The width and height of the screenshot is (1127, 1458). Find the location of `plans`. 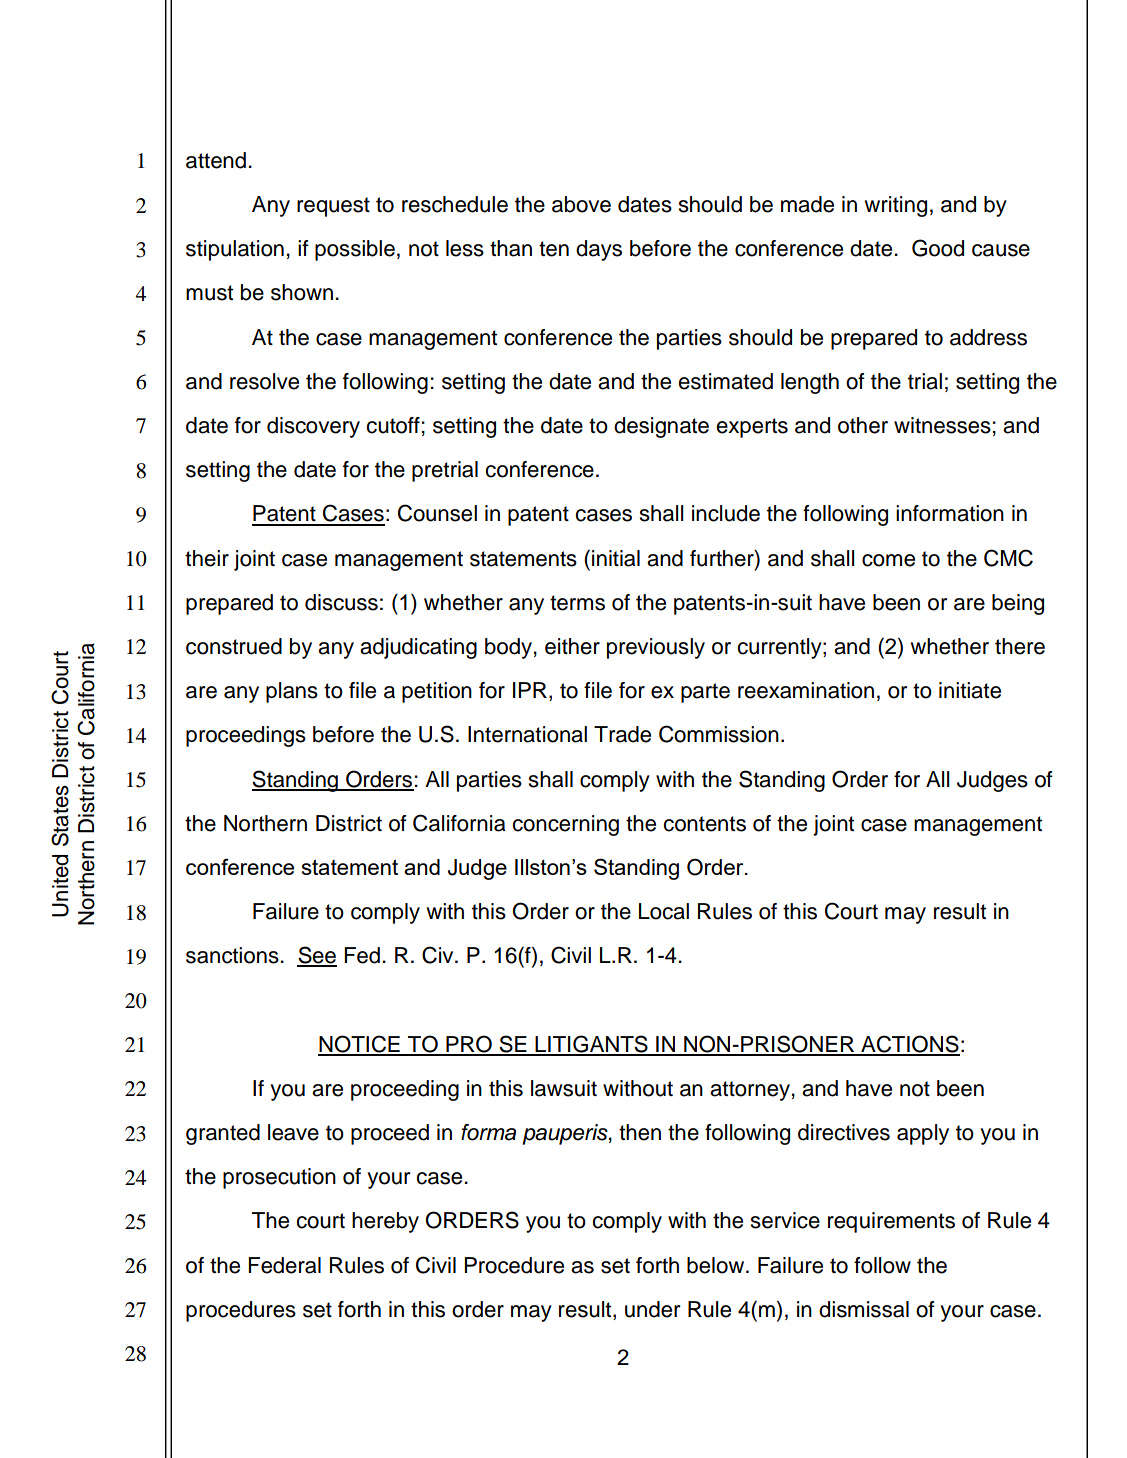

plans is located at coordinates (292, 692).
